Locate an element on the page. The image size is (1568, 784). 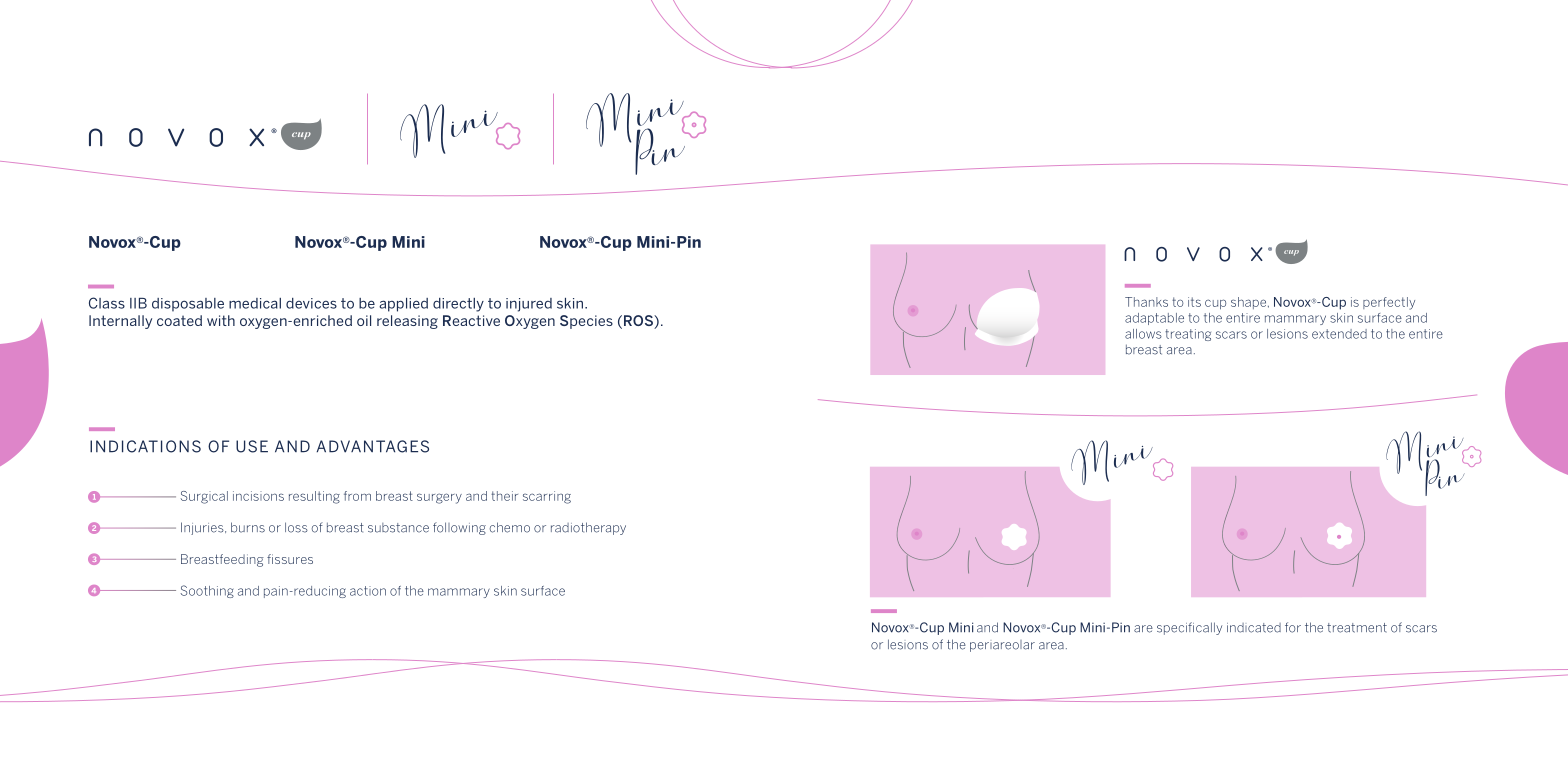
Soothing is located at coordinates (207, 591).
